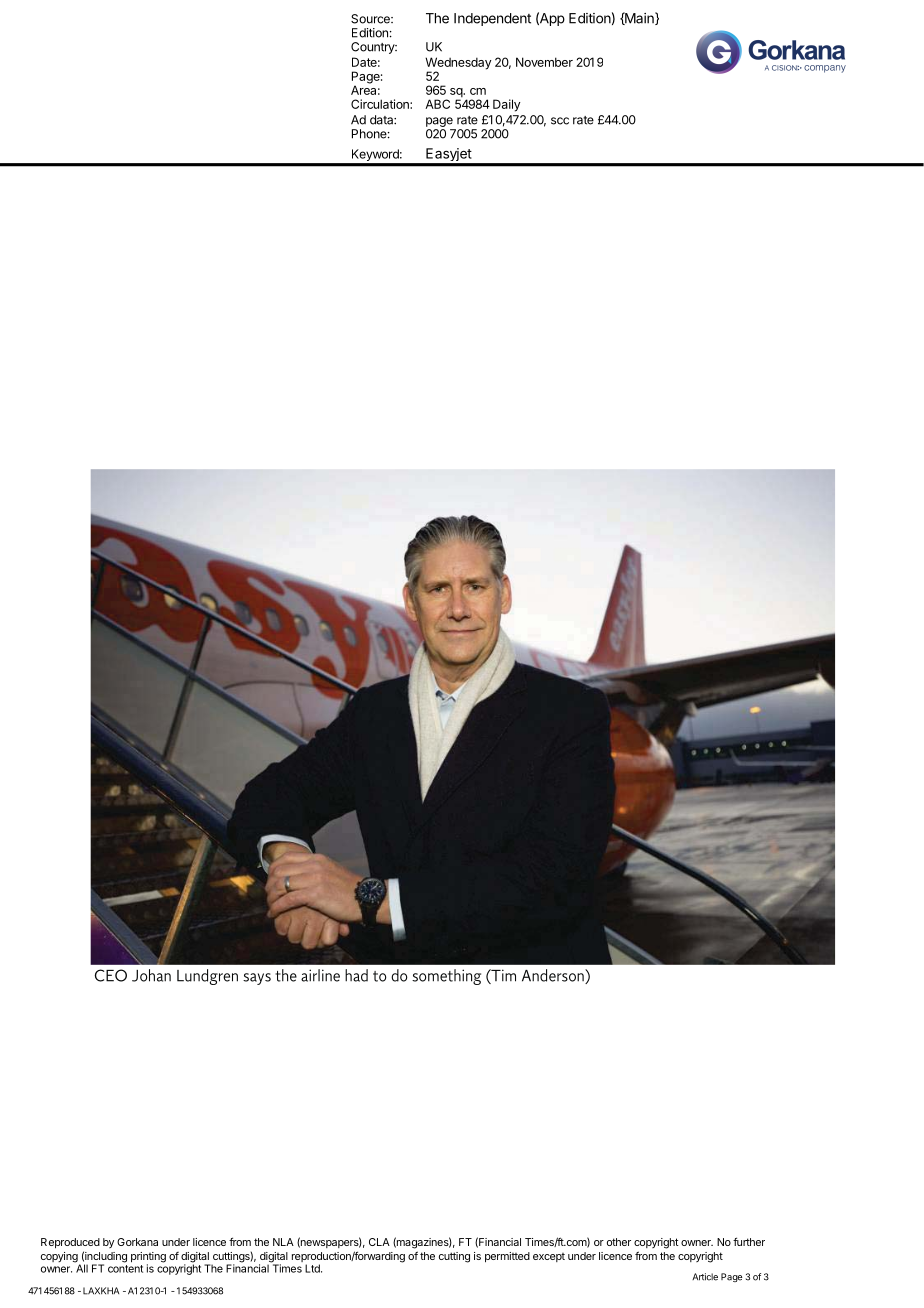 This screenshot has width=924, height=1308. Describe the element at coordinates (560, 121) in the screenshot. I see `scc` at that location.
